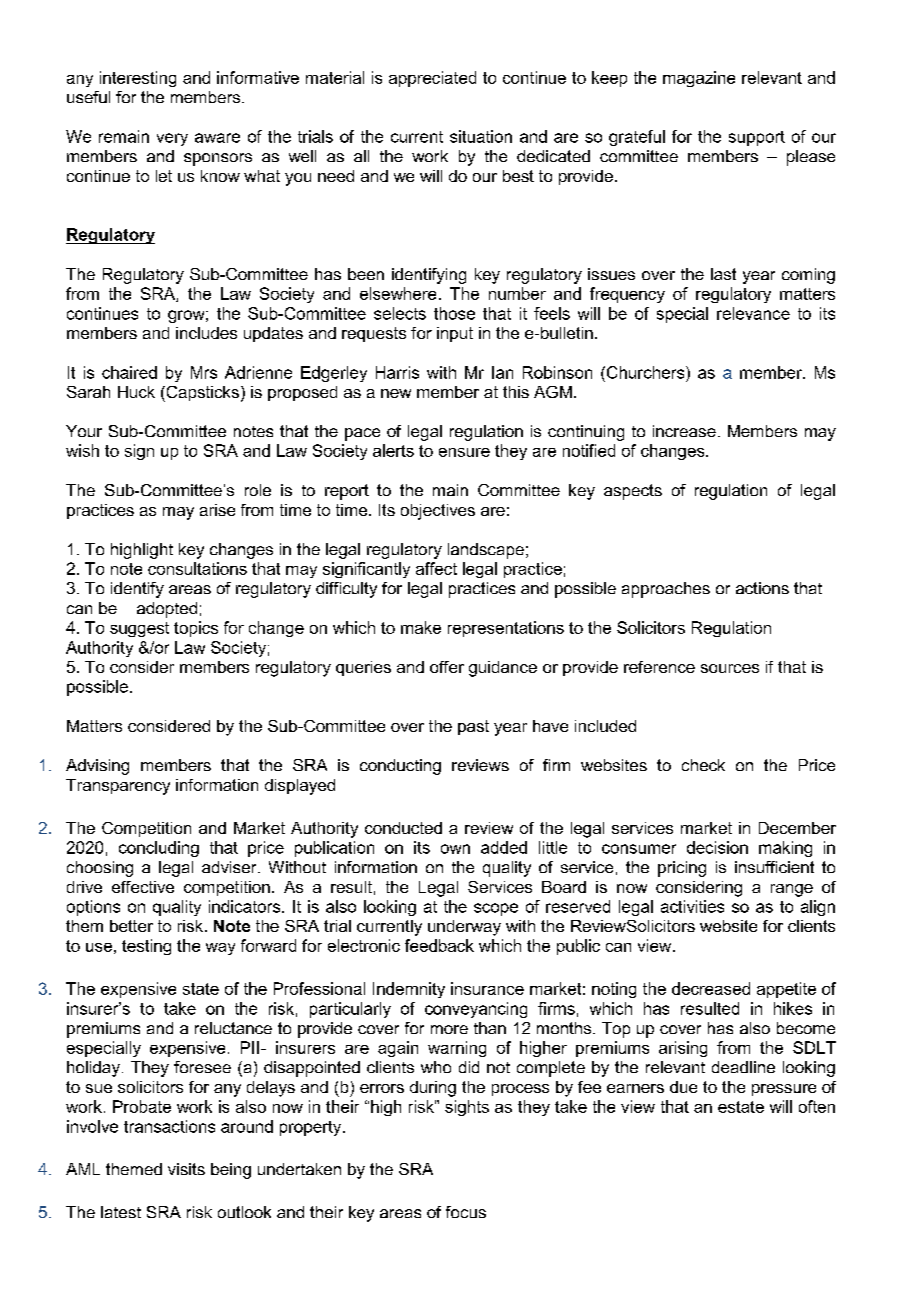 The image size is (924, 1308). Describe the element at coordinates (186, 1169) in the page. I see `visits` at that location.
